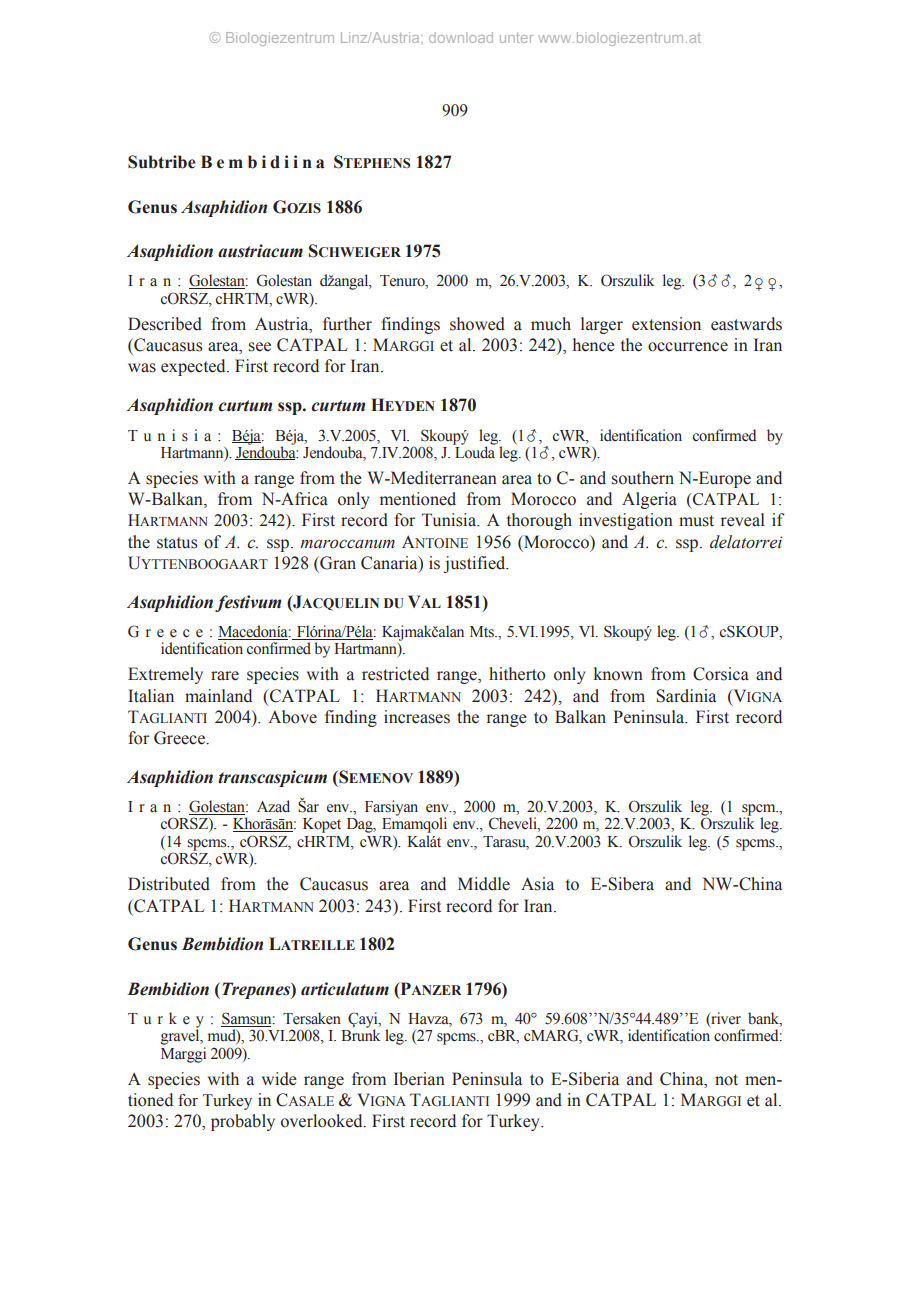 Image resolution: width=911 pixels, height=1316 pixels. Describe the element at coordinates (177, 543) in the screenshot. I see `status` at that location.
